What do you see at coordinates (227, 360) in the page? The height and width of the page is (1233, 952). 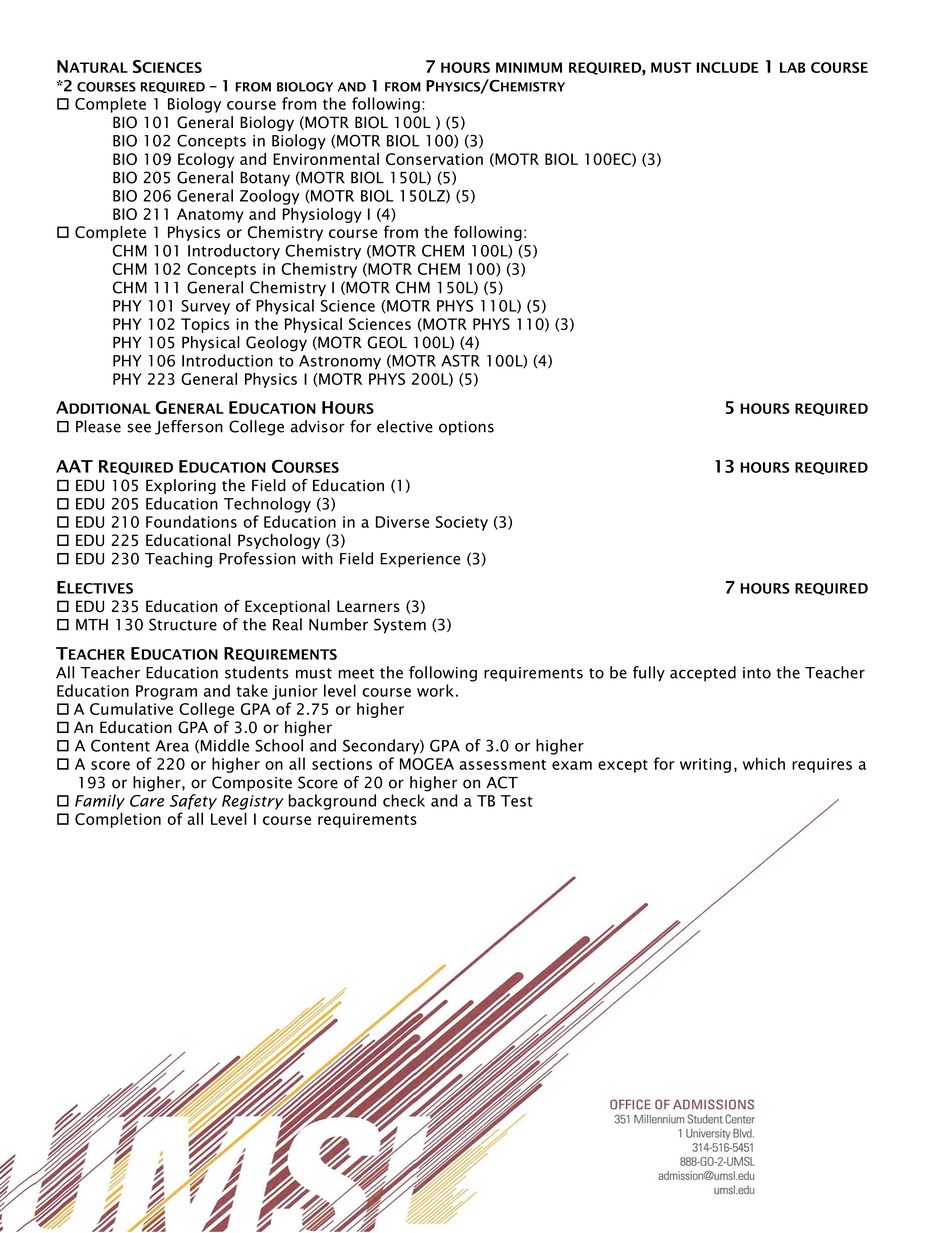 I see `Introduction` at bounding box center [227, 360].
